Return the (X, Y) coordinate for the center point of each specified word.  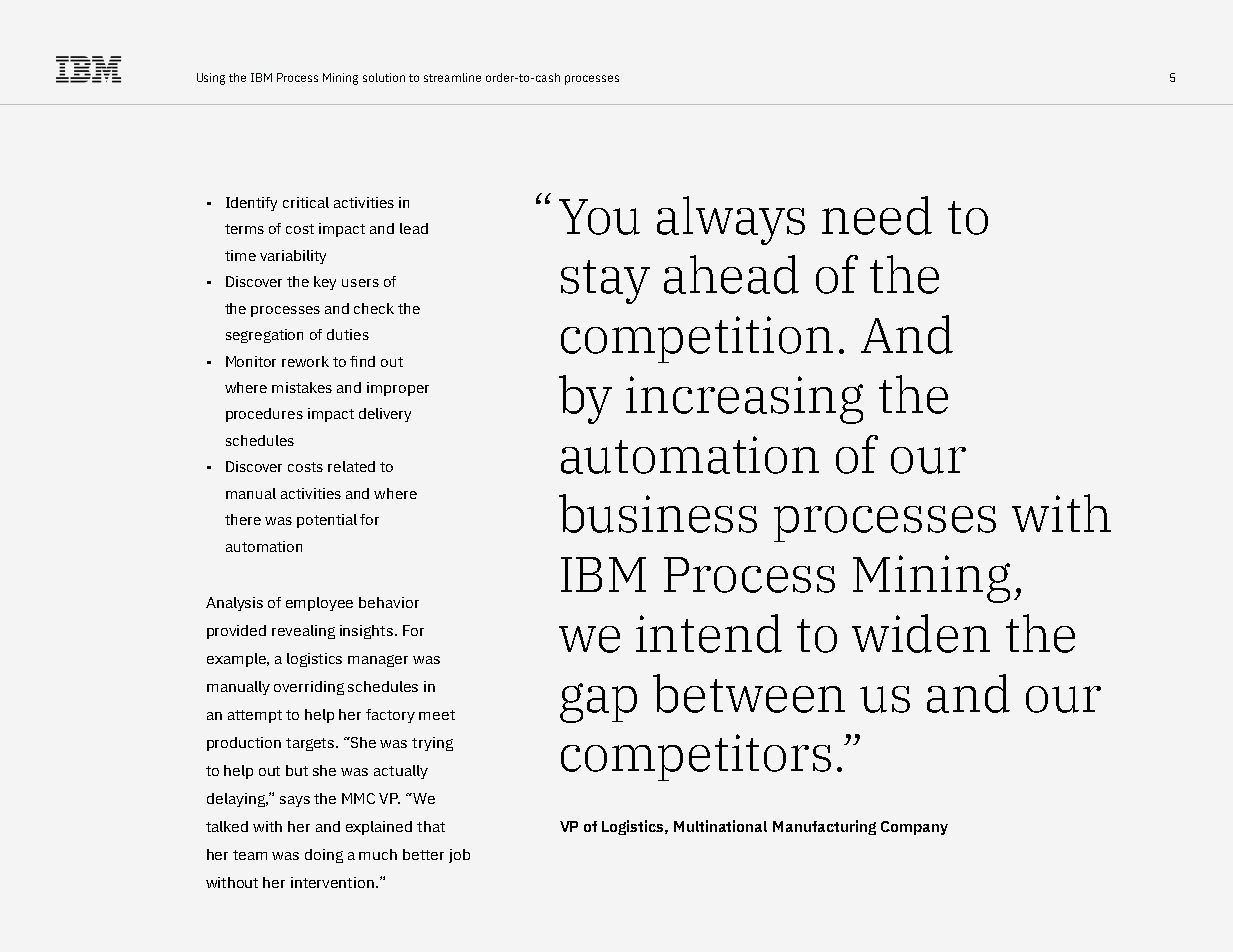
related (351, 466)
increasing (744, 400)
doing (324, 856)
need (877, 215)
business (658, 513)
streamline (452, 77)
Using (211, 79)
